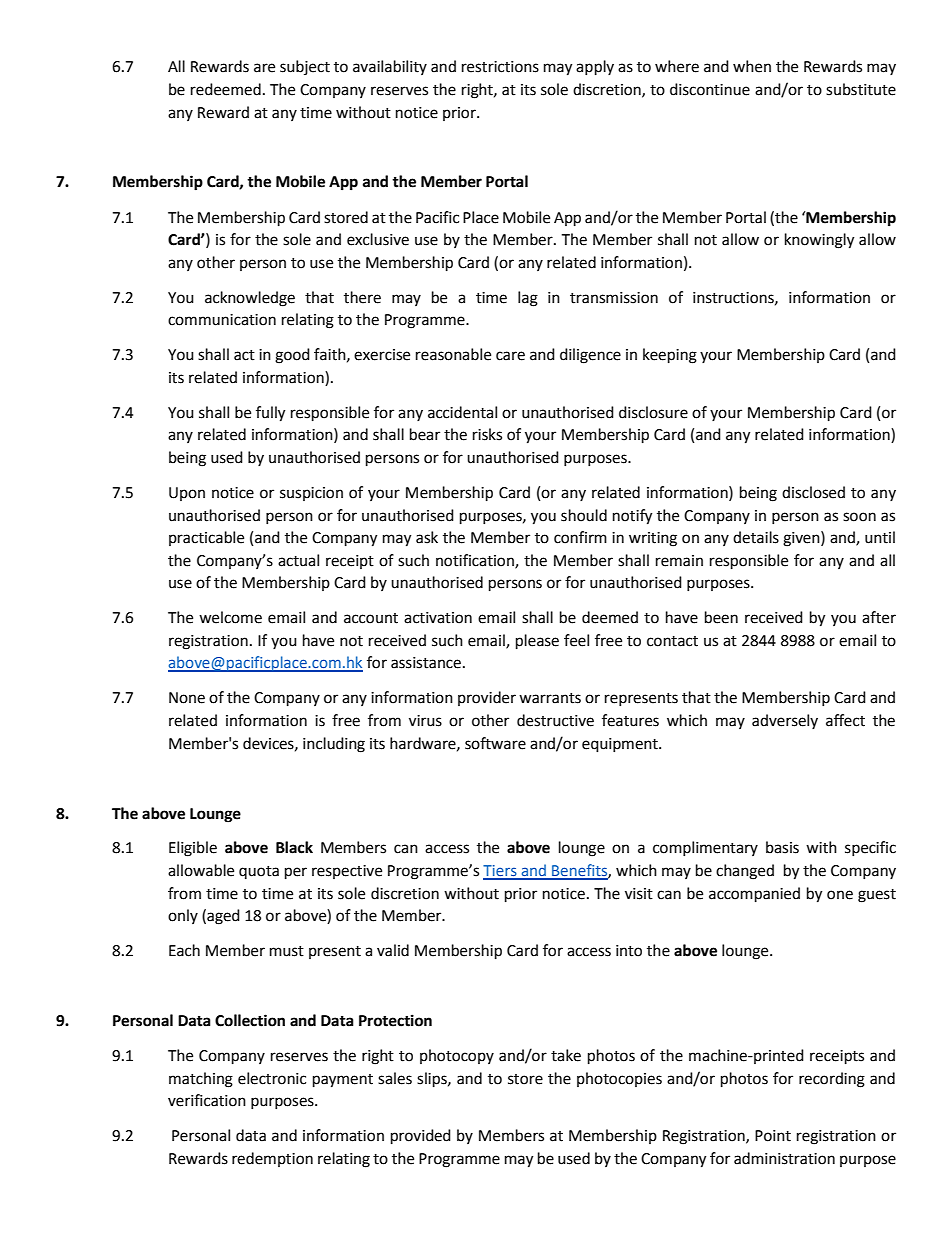 The image size is (952, 1233). What do you see at coordinates (305, 67) in the screenshot?
I see `subject` at bounding box center [305, 67].
